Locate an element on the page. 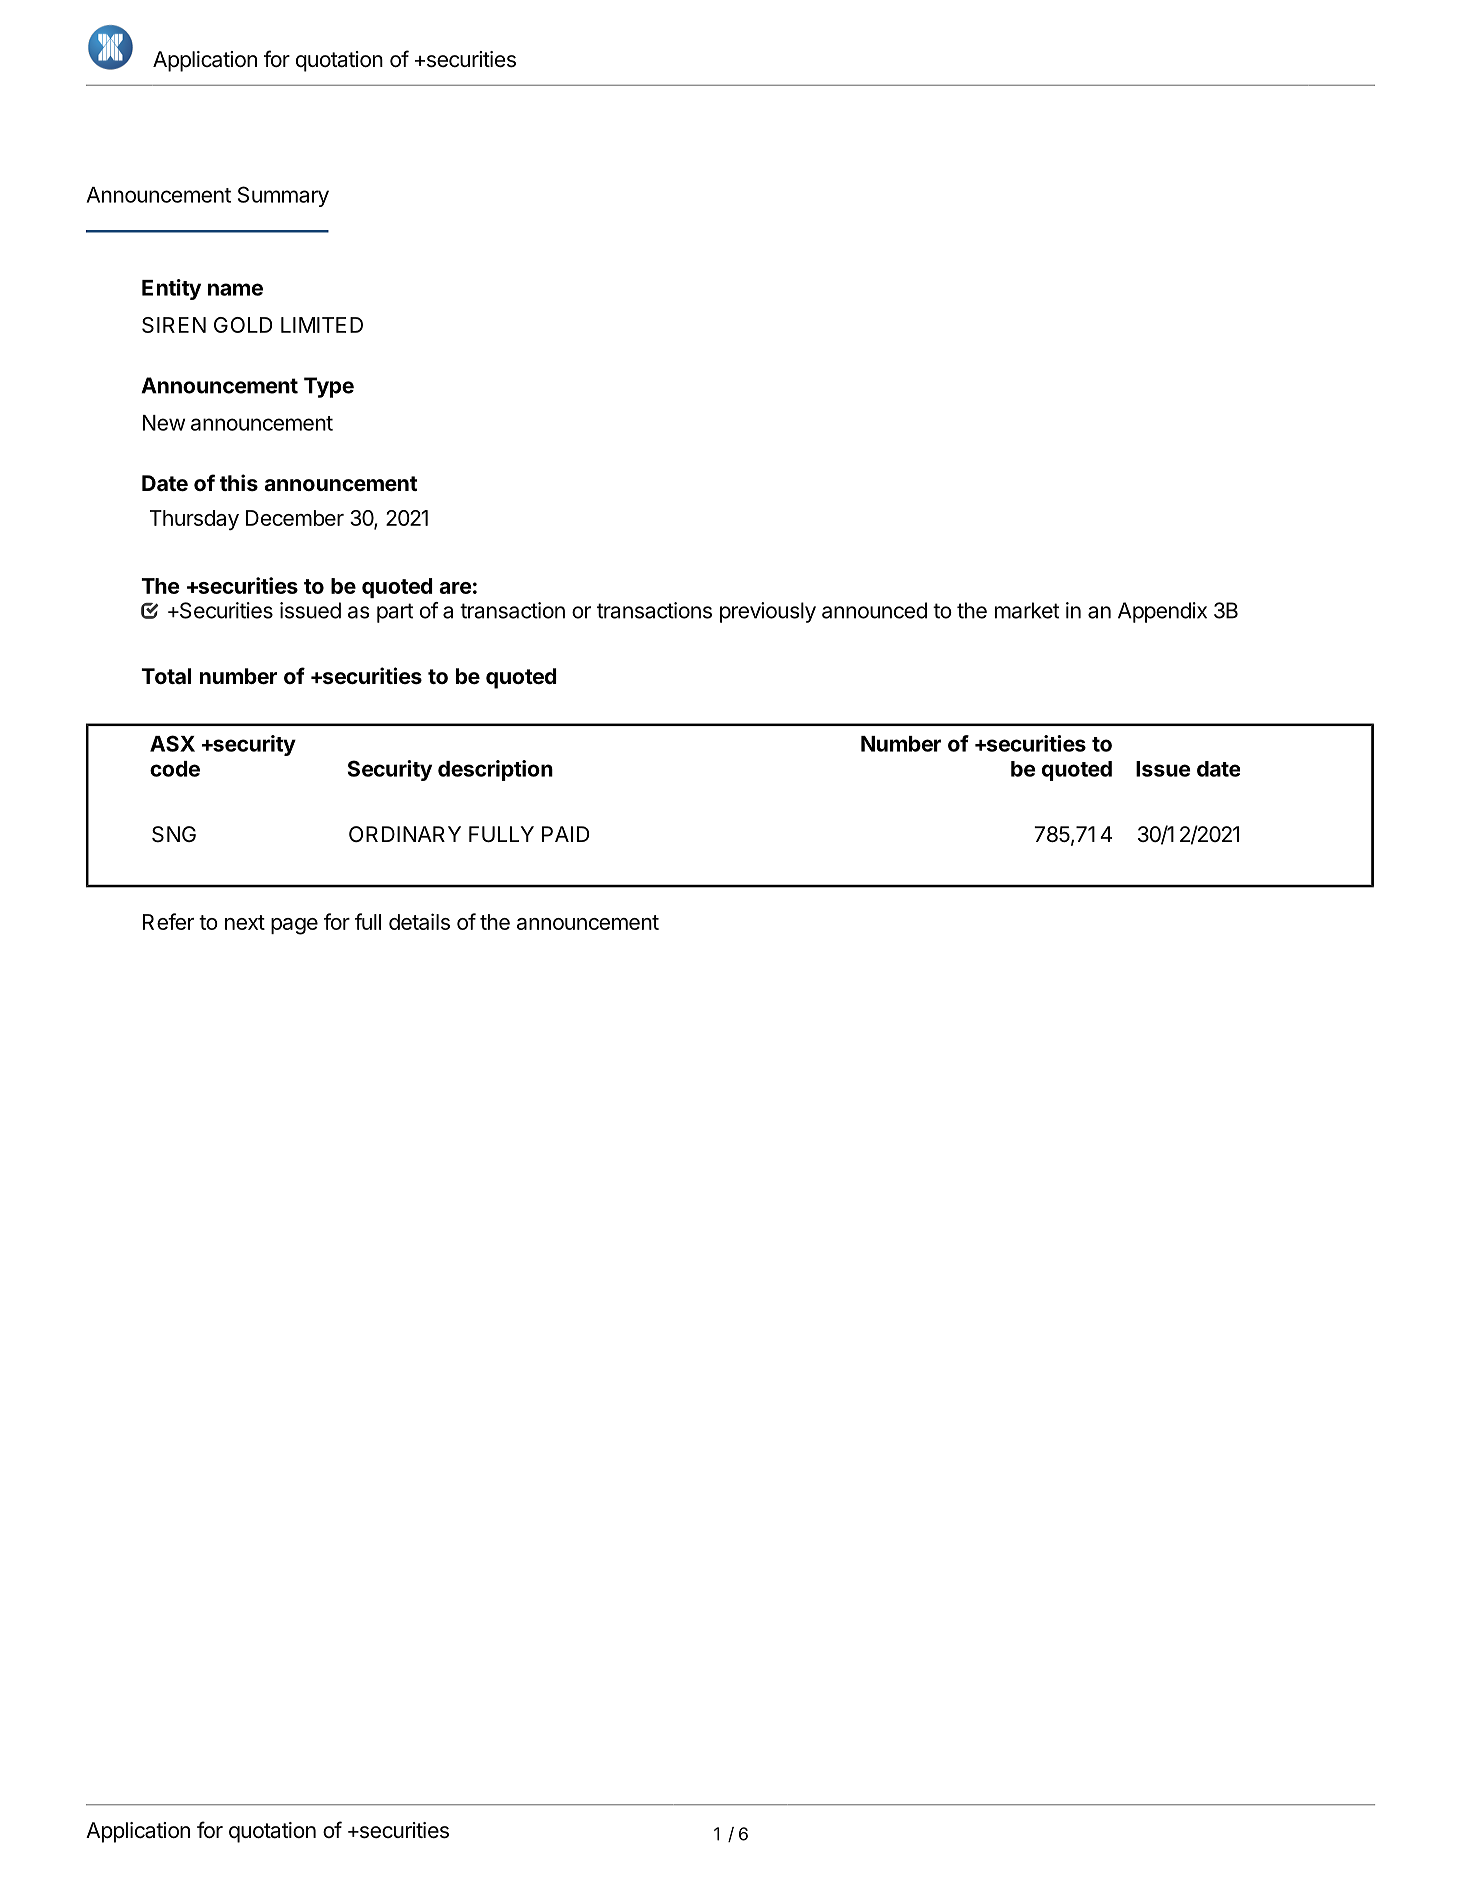  market is located at coordinates (1027, 610).
